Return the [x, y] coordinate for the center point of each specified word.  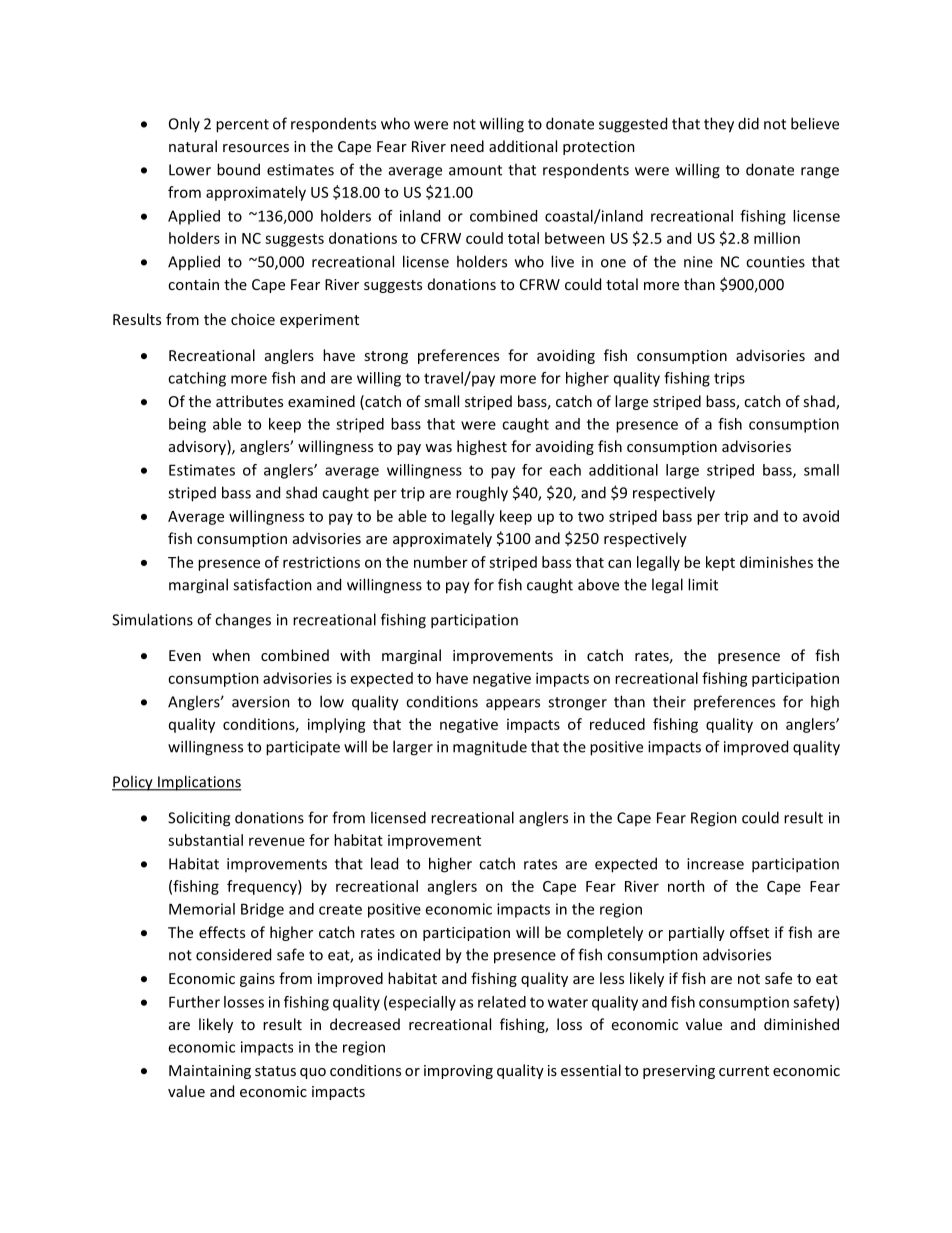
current [744, 1071]
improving [458, 1072]
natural [193, 146]
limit [703, 584]
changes [243, 621]
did [748, 123]
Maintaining [210, 1072]
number [441, 562]
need [467, 146]
